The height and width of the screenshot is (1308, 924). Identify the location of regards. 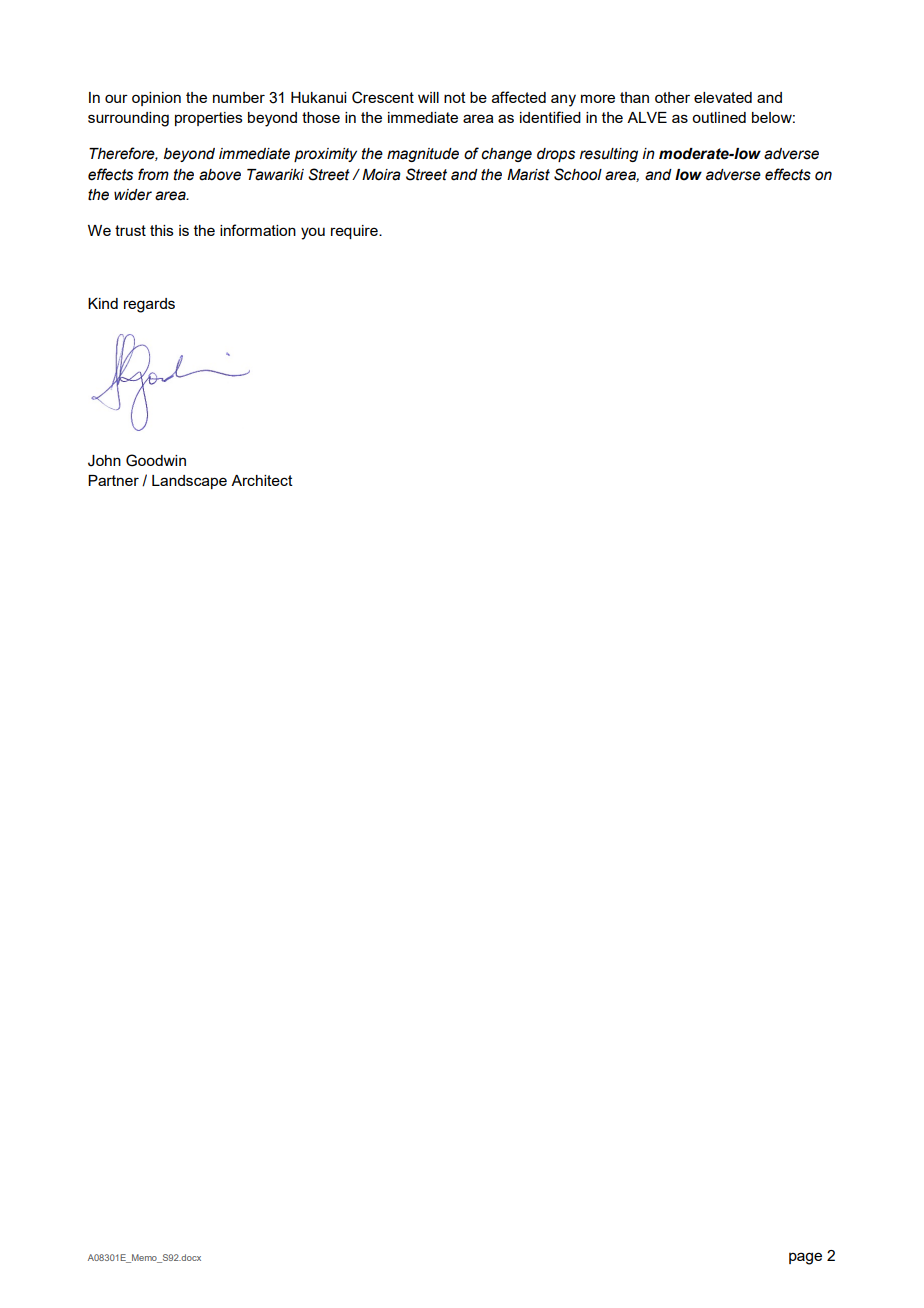
(149, 305).
